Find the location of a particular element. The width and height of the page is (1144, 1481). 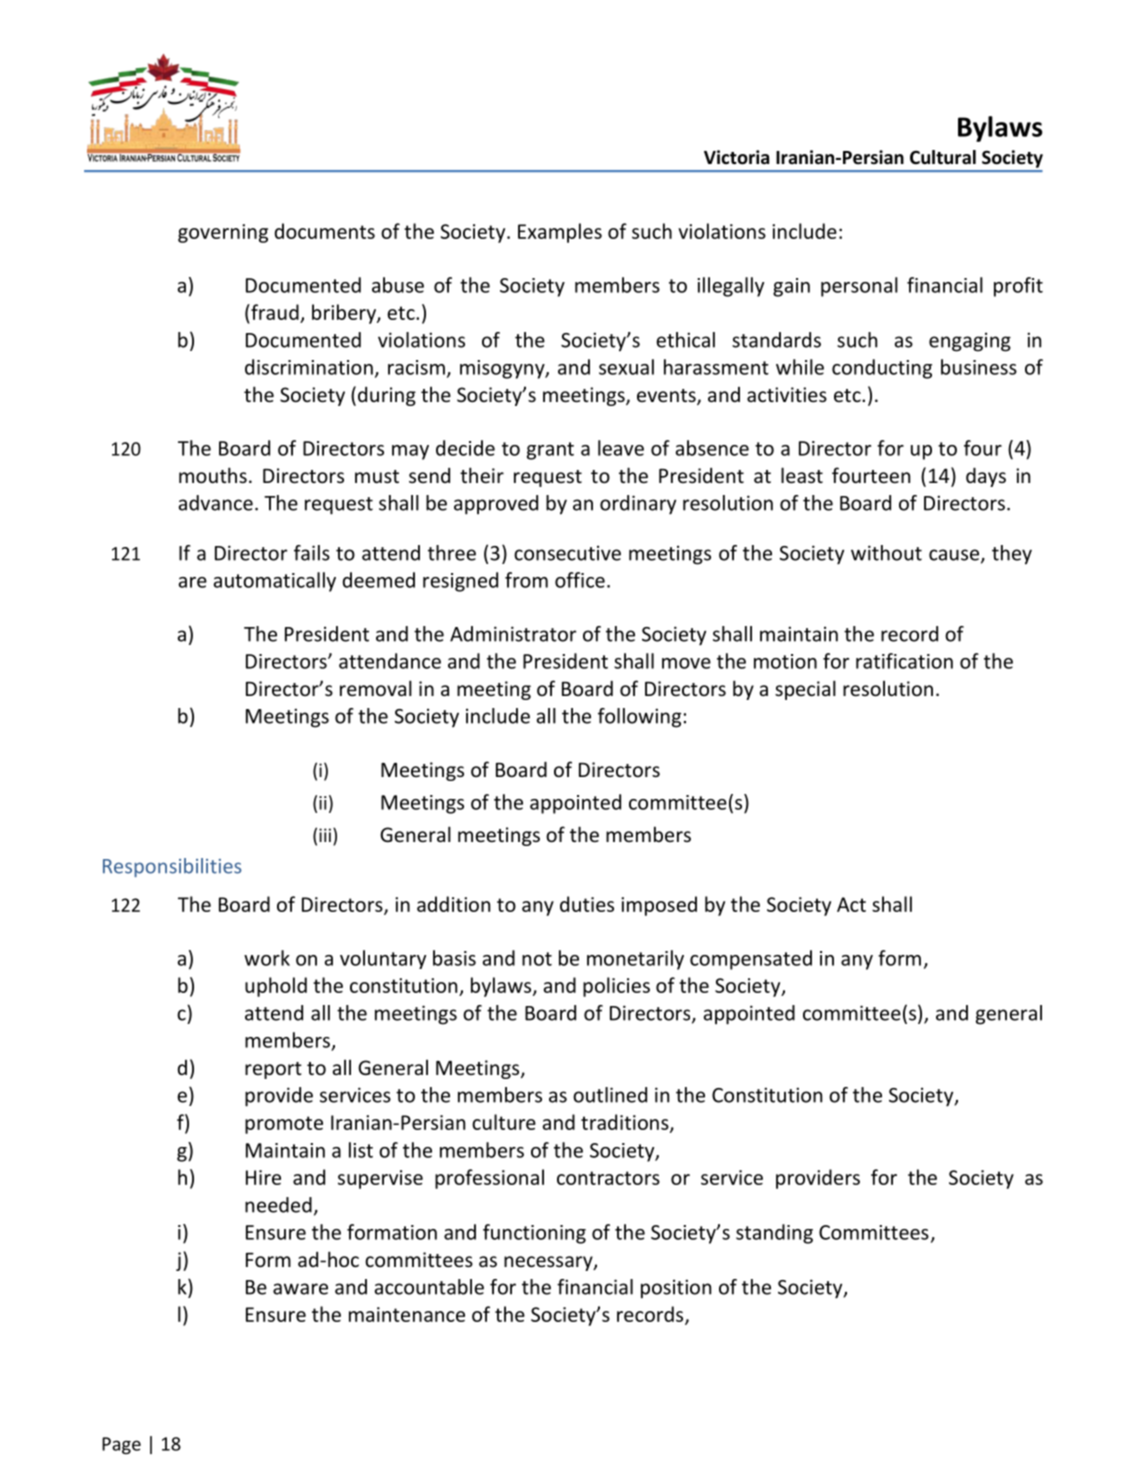

standing is located at coordinates (774, 1234).
